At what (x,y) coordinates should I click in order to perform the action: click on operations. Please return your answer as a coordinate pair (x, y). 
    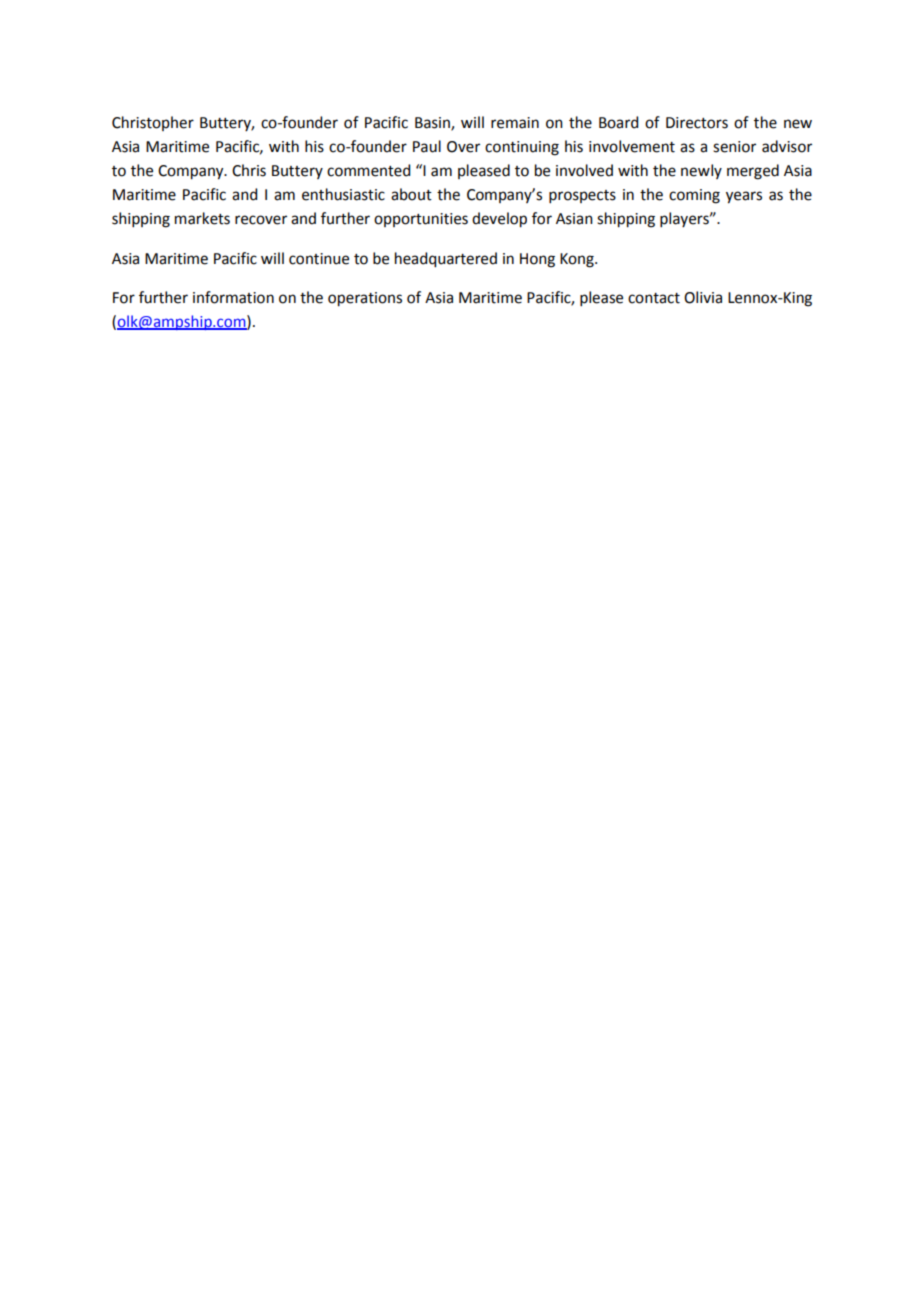
    Looking at the image, I should click on (365, 299).
